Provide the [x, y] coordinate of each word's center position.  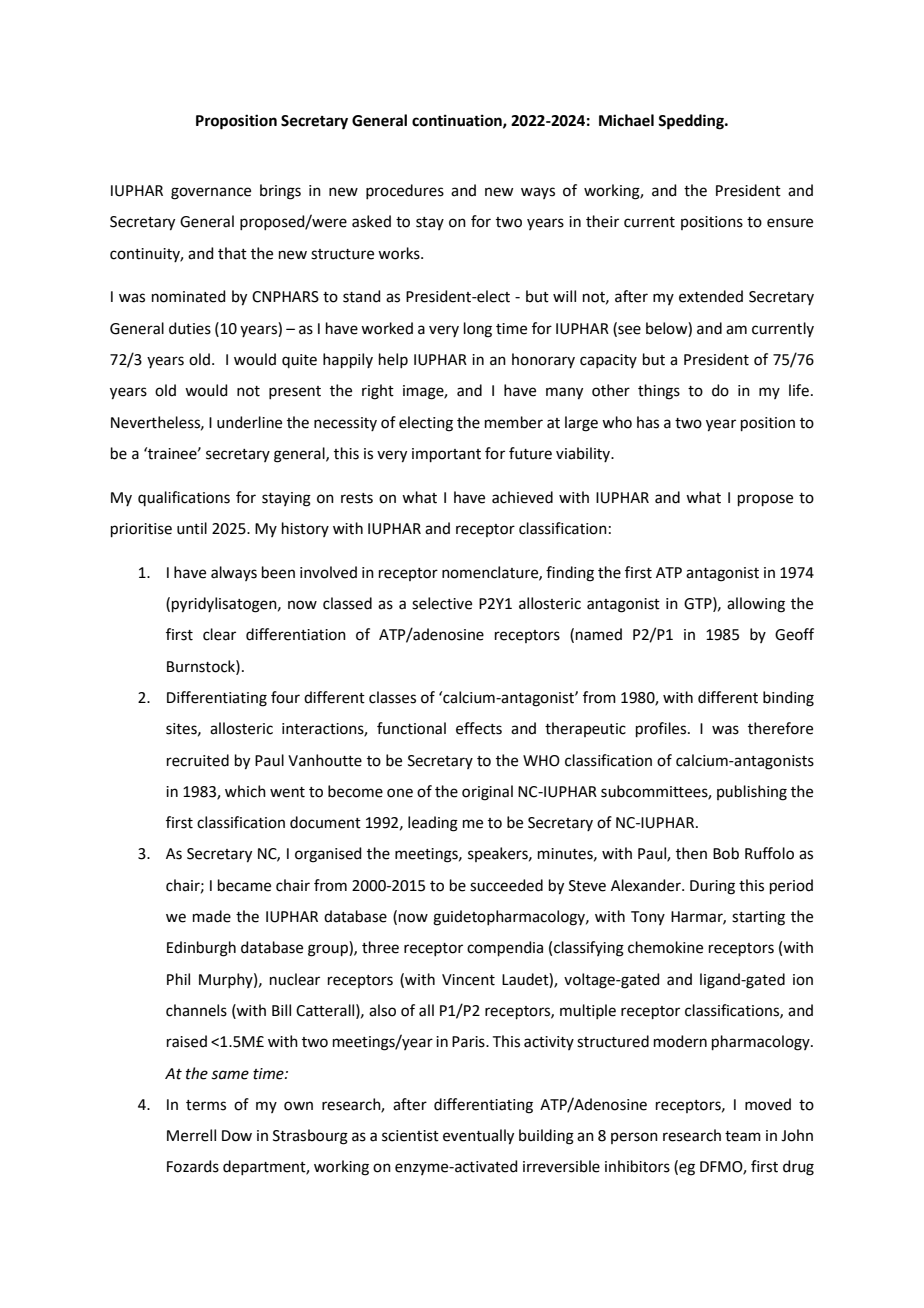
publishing [752, 793]
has [648, 422]
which [245, 791]
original [487, 793]
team [743, 1136]
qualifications [184, 498]
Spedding [692, 122]
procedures [405, 191]
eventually [478, 1137]
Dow [237, 1136]
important [446, 455]
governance [211, 193]
